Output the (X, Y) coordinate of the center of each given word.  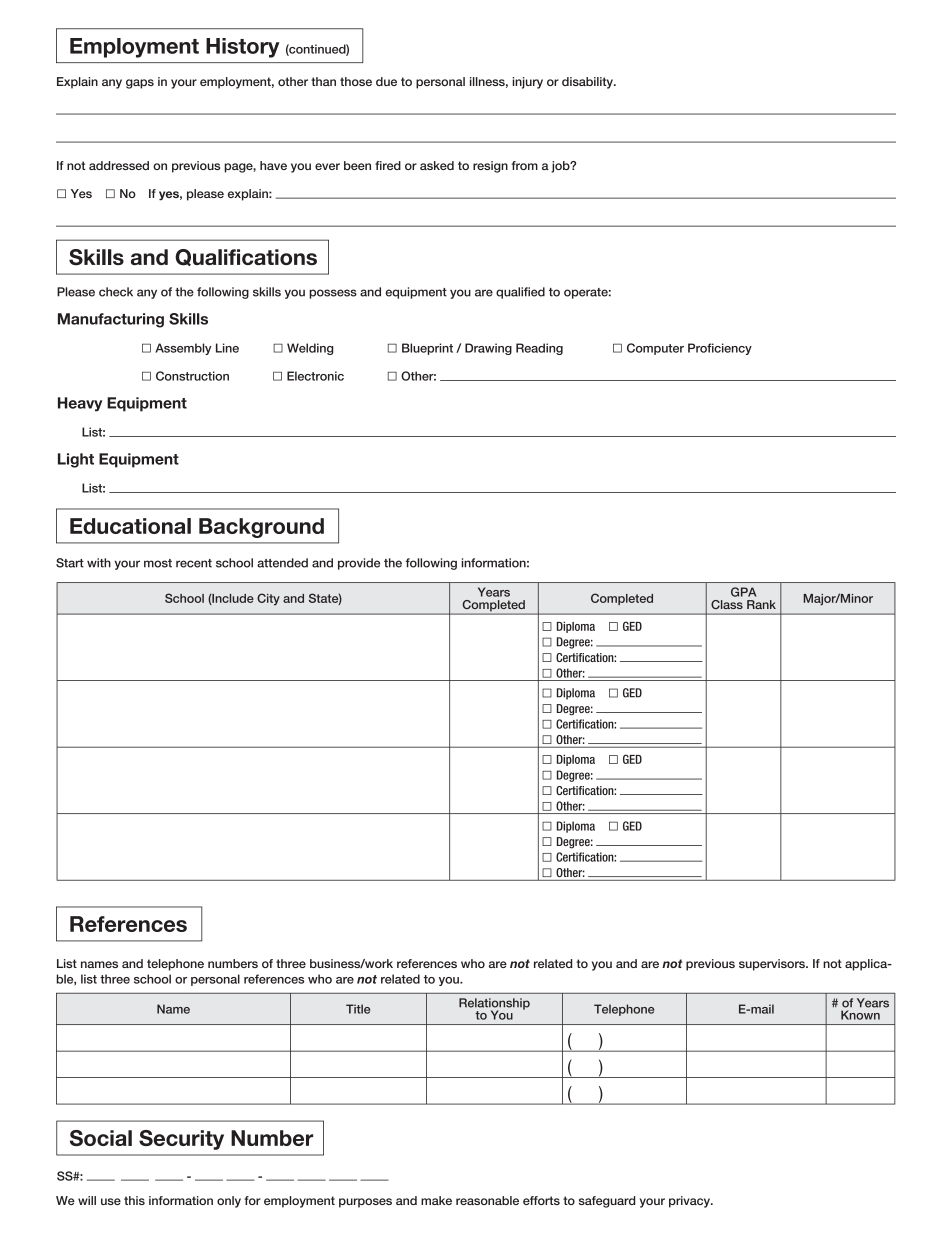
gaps (140, 84)
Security (181, 1140)
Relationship (494, 1005)
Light (76, 460)
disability (588, 83)
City (268, 599)
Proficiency (720, 349)
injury (527, 83)
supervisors (773, 965)
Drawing (488, 349)
